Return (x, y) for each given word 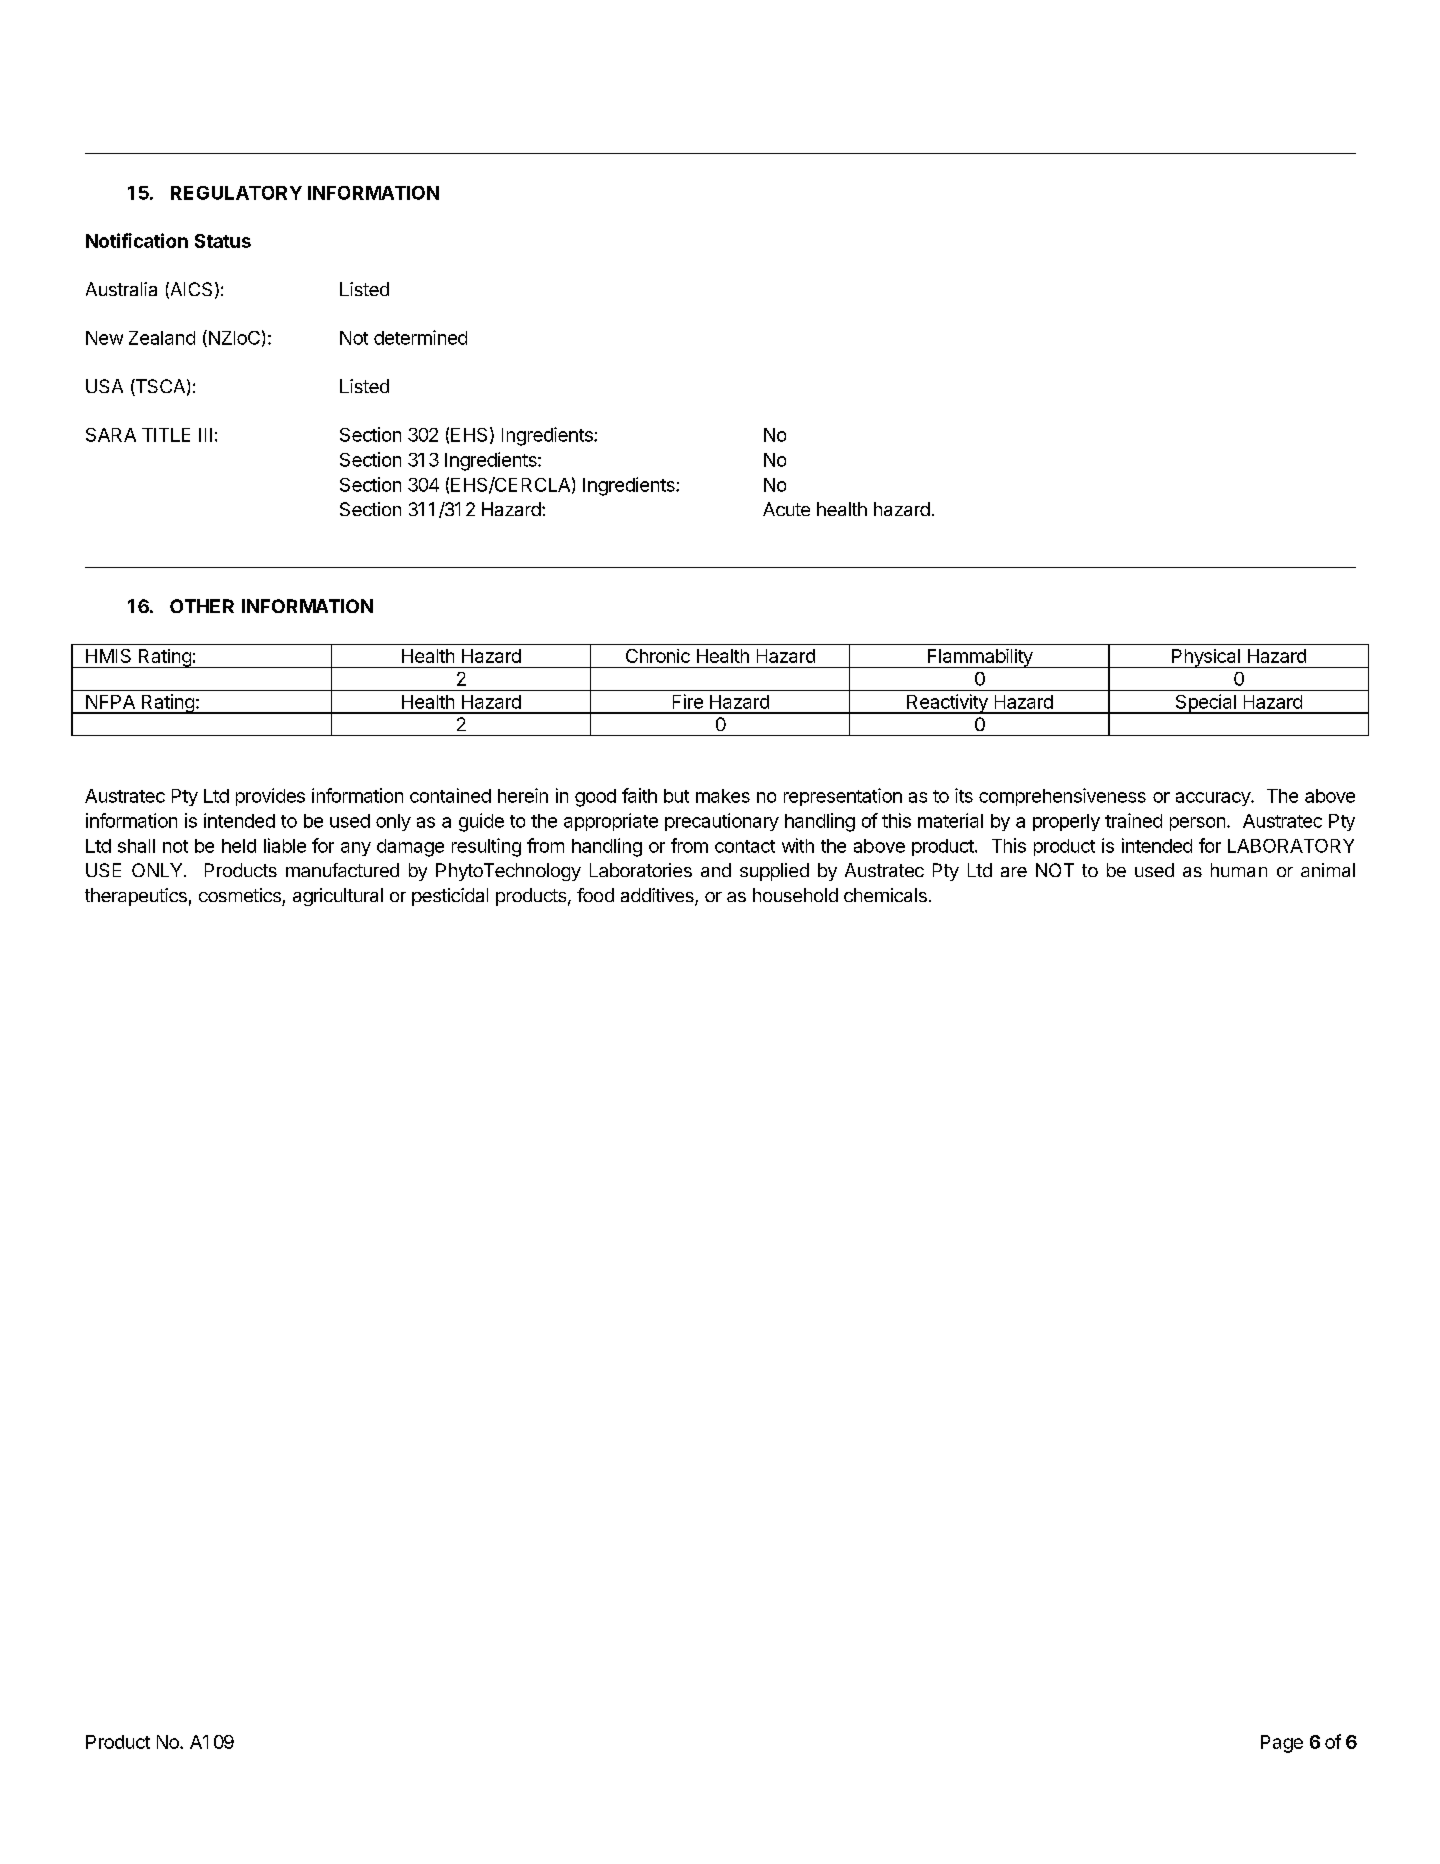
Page (1282, 1744)
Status (223, 241)
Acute (786, 509)
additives (658, 896)
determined (420, 337)
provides (270, 797)
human (1239, 870)
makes (723, 796)
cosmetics (240, 895)
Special (1205, 704)
